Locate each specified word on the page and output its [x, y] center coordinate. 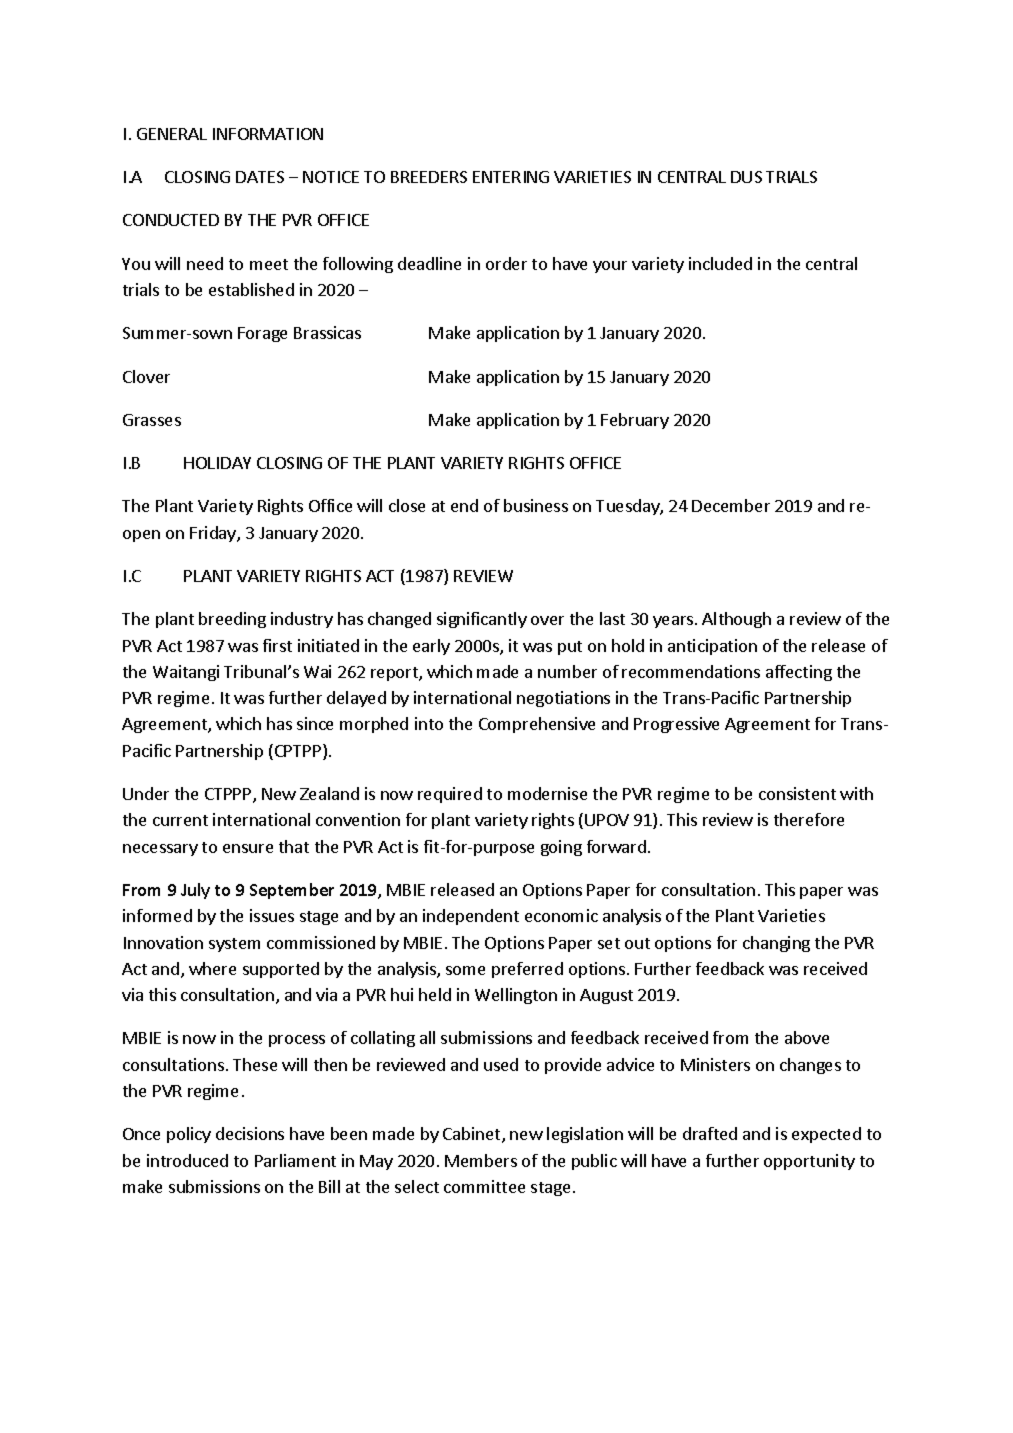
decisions [250, 1133]
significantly [482, 620]
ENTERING [511, 177]
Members [481, 1160]
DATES [260, 177]
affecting [799, 673]
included [720, 263]
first [277, 645]
